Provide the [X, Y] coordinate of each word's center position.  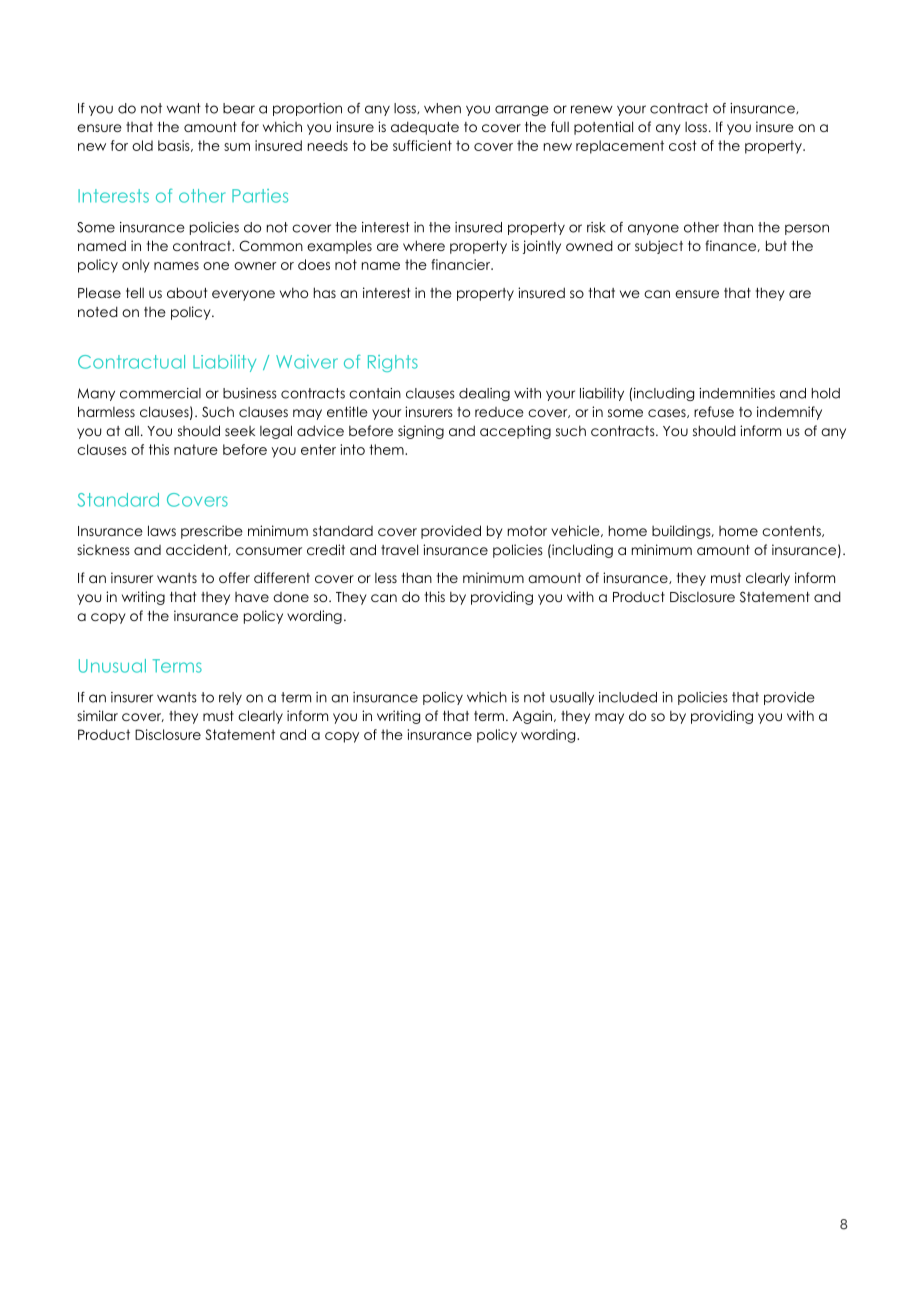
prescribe [212, 532]
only [136, 266]
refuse [714, 411]
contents [792, 531]
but [776, 245]
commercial [160, 393]
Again [534, 717]
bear [239, 108]
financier [462, 264]
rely [230, 698]
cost [683, 145]
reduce [499, 412]
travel [399, 549]
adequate [425, 128]
